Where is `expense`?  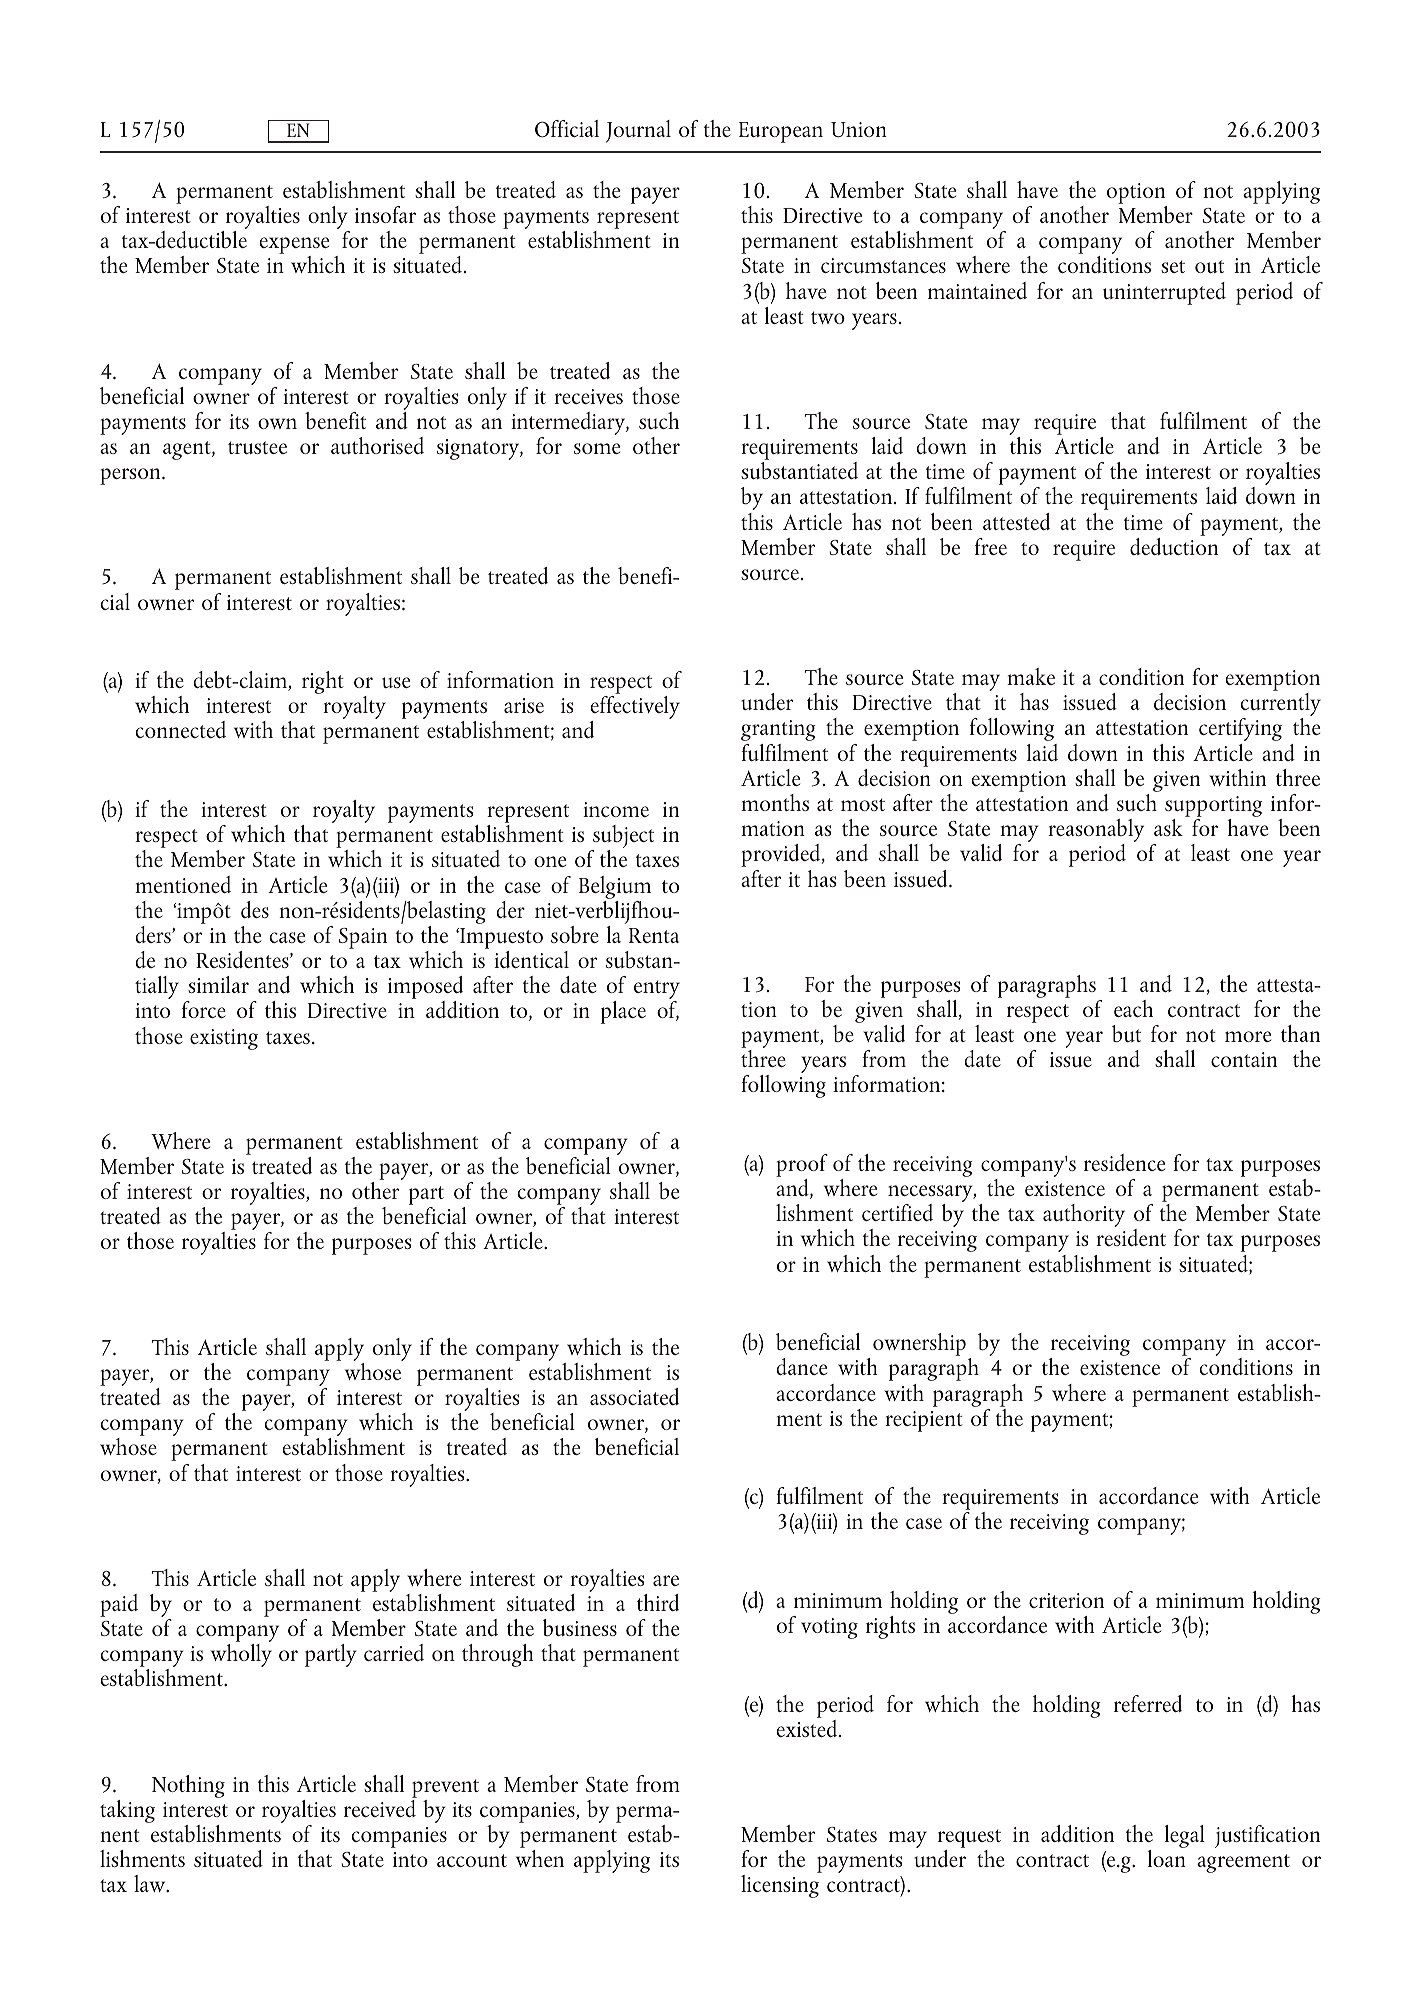 expense is located at coordinates (294, 247).
